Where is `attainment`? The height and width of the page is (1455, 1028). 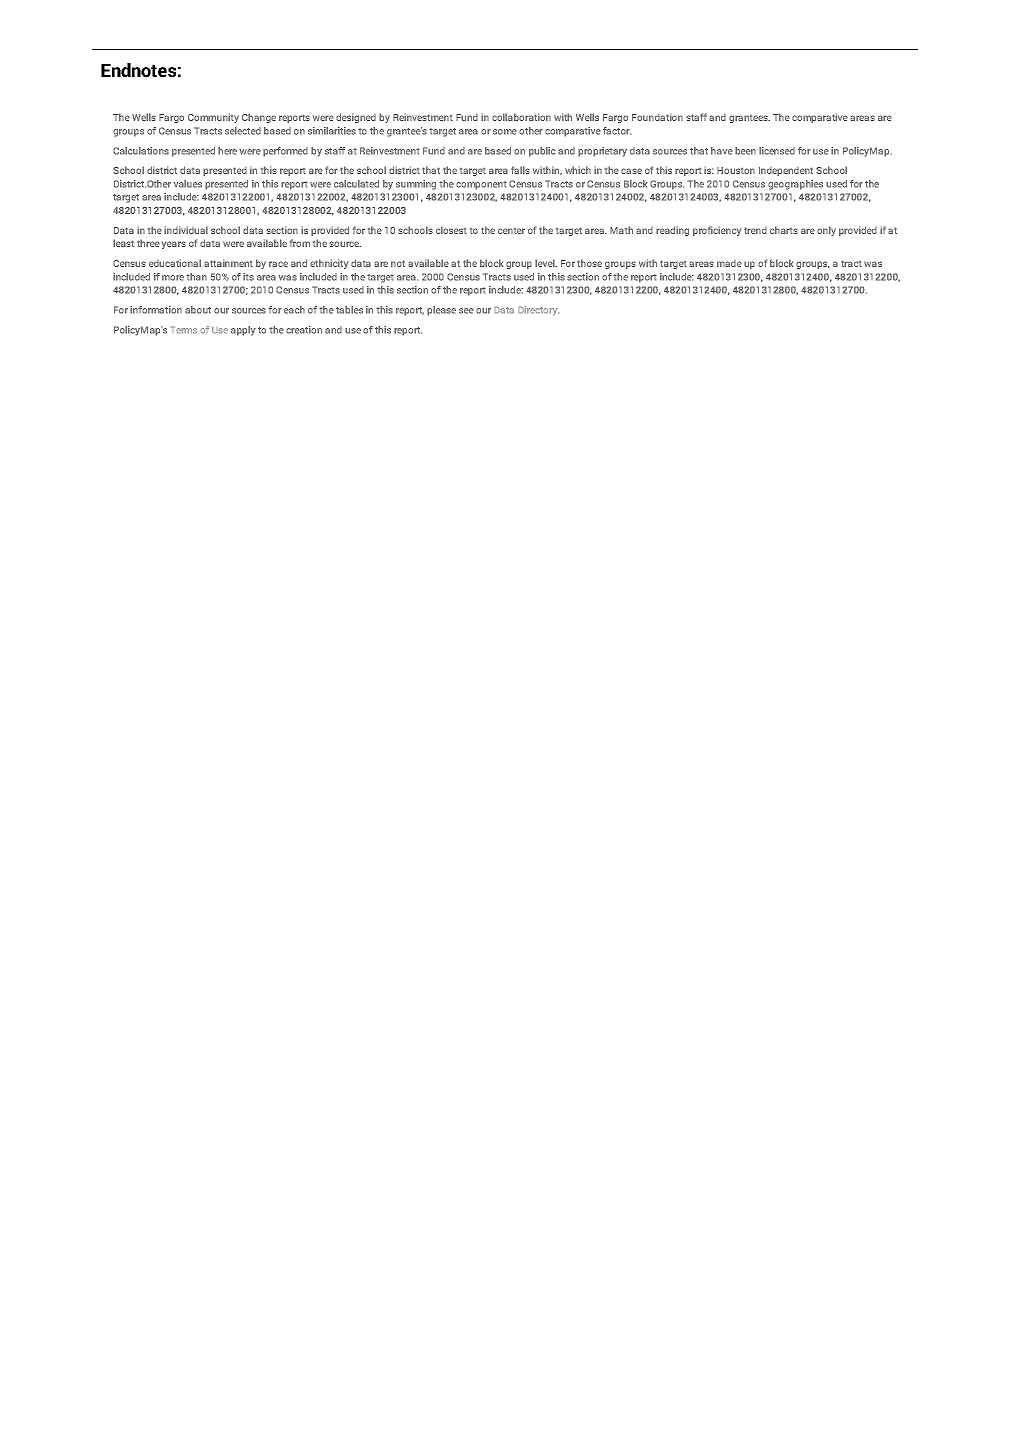 attainment is located at coordinates (228, 263).
